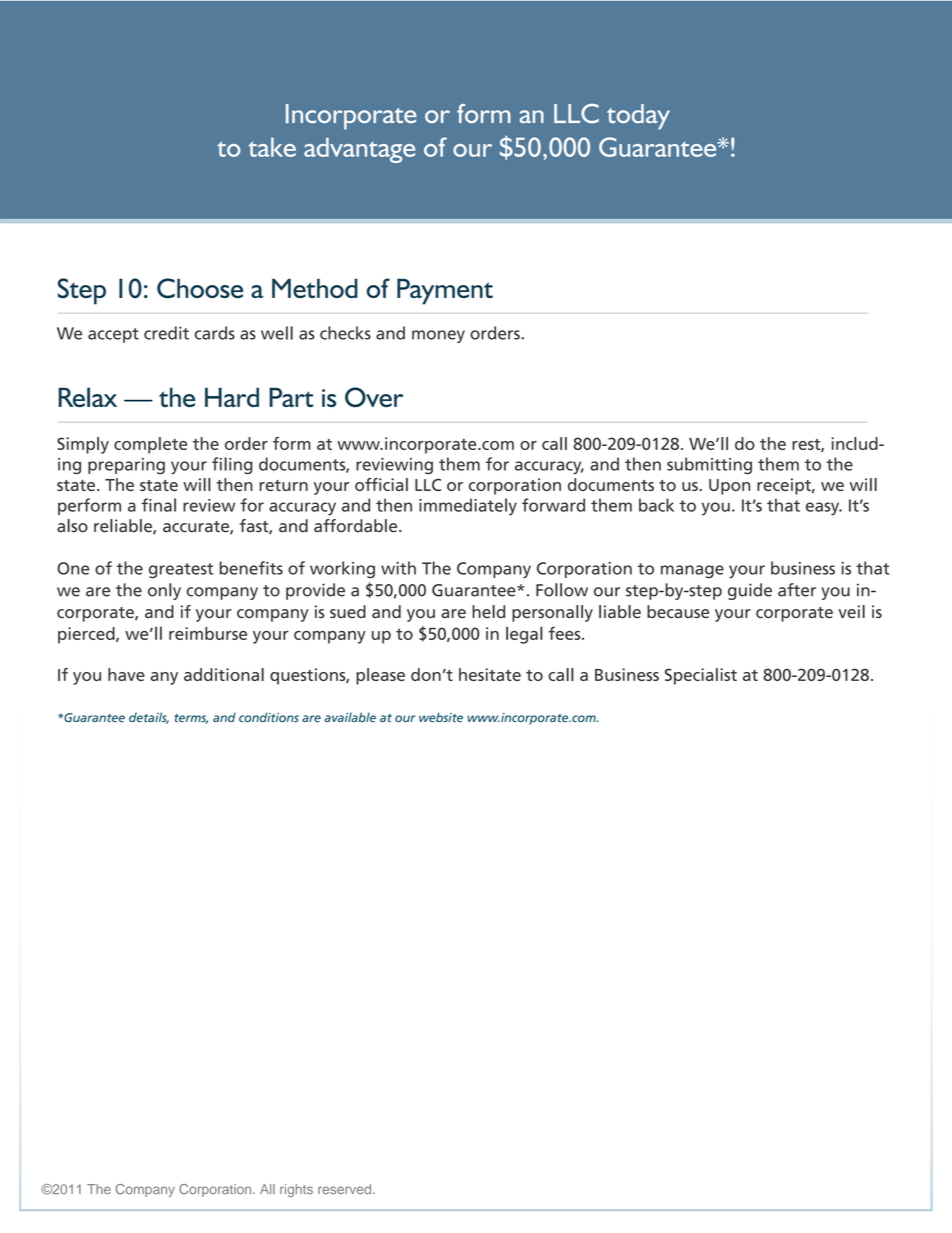 The height and width of the screenshot is (1233, 952). I want to click on website, so click(441, 717).
